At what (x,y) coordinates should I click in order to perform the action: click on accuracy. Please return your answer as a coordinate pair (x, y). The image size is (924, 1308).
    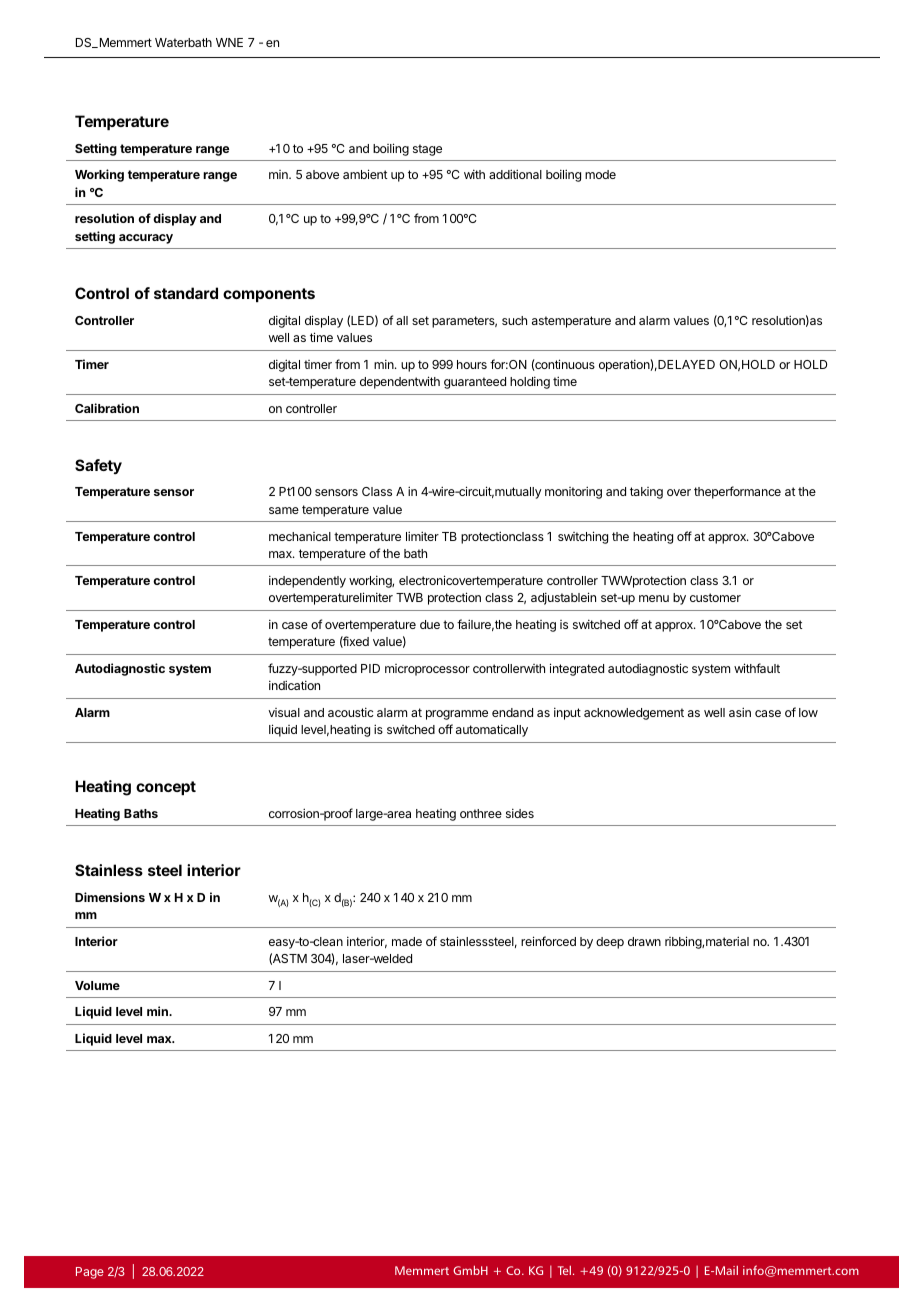
    Looking at the image, I should click on (146, 239).
